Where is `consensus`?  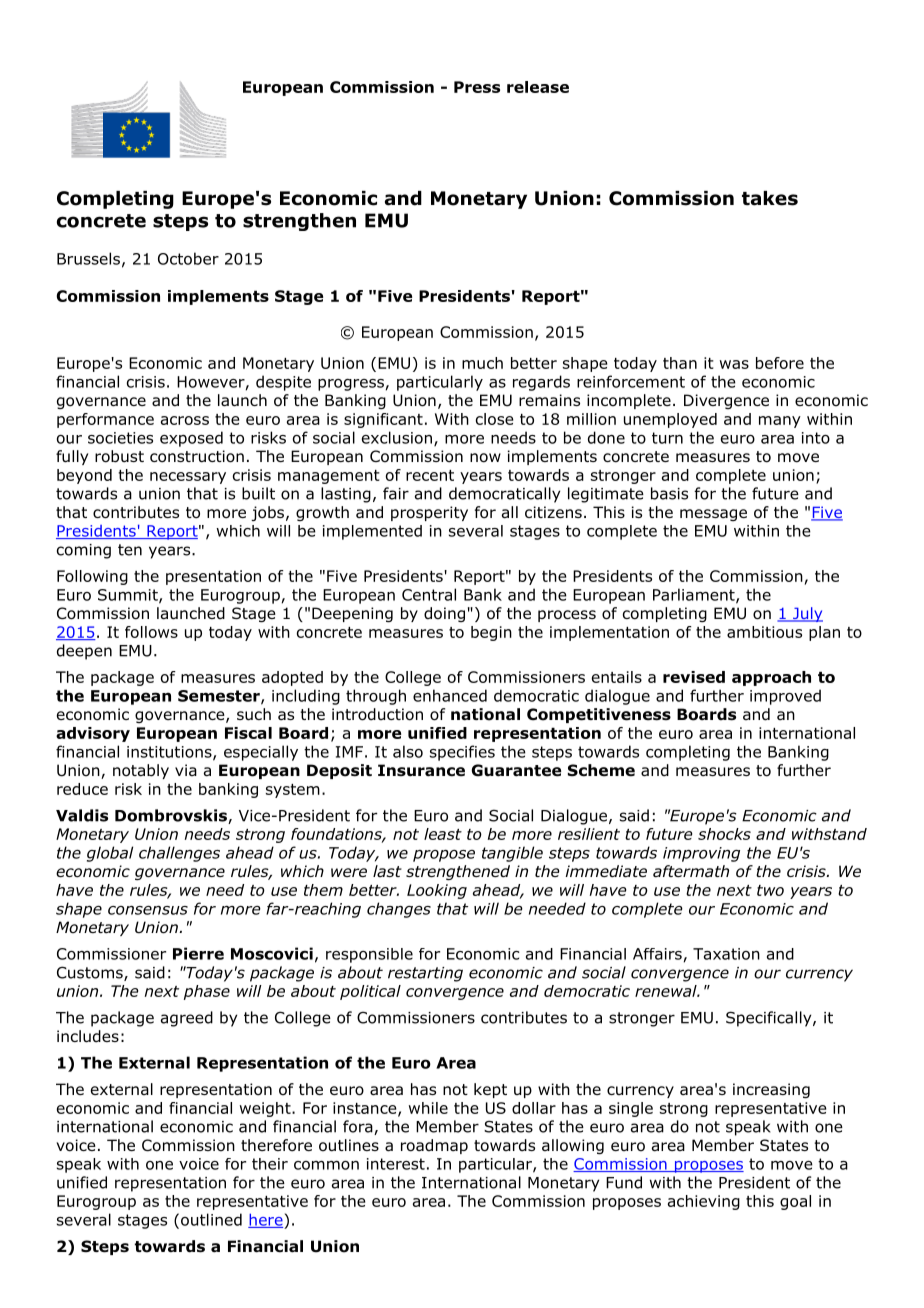
consensus is located at coordinates (148, 910).
